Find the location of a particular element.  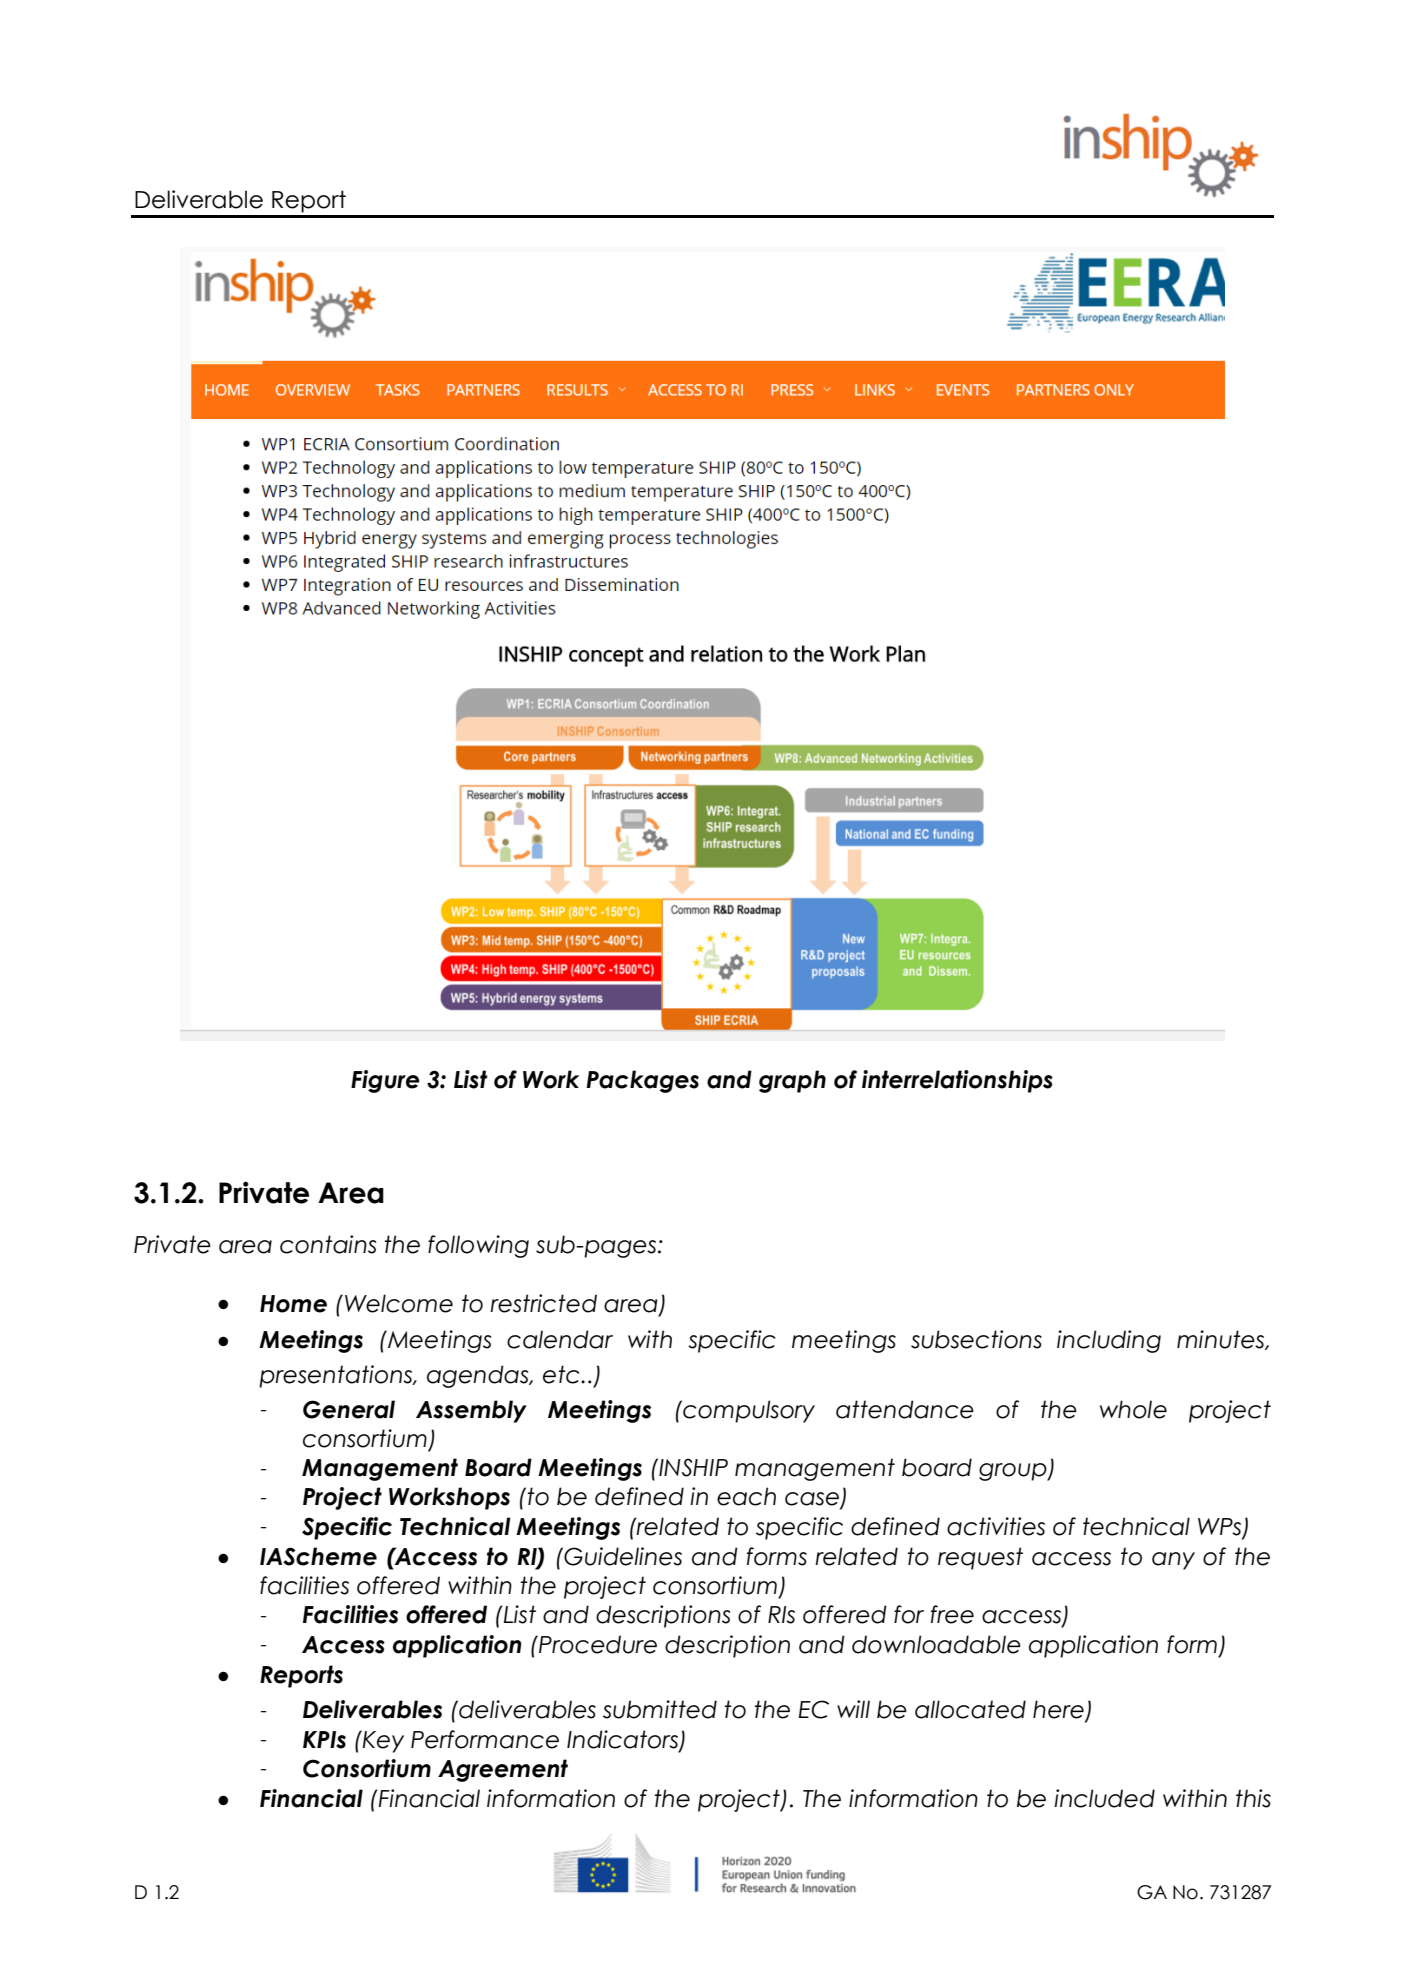

any is located at coordinates (1173, 1561).
